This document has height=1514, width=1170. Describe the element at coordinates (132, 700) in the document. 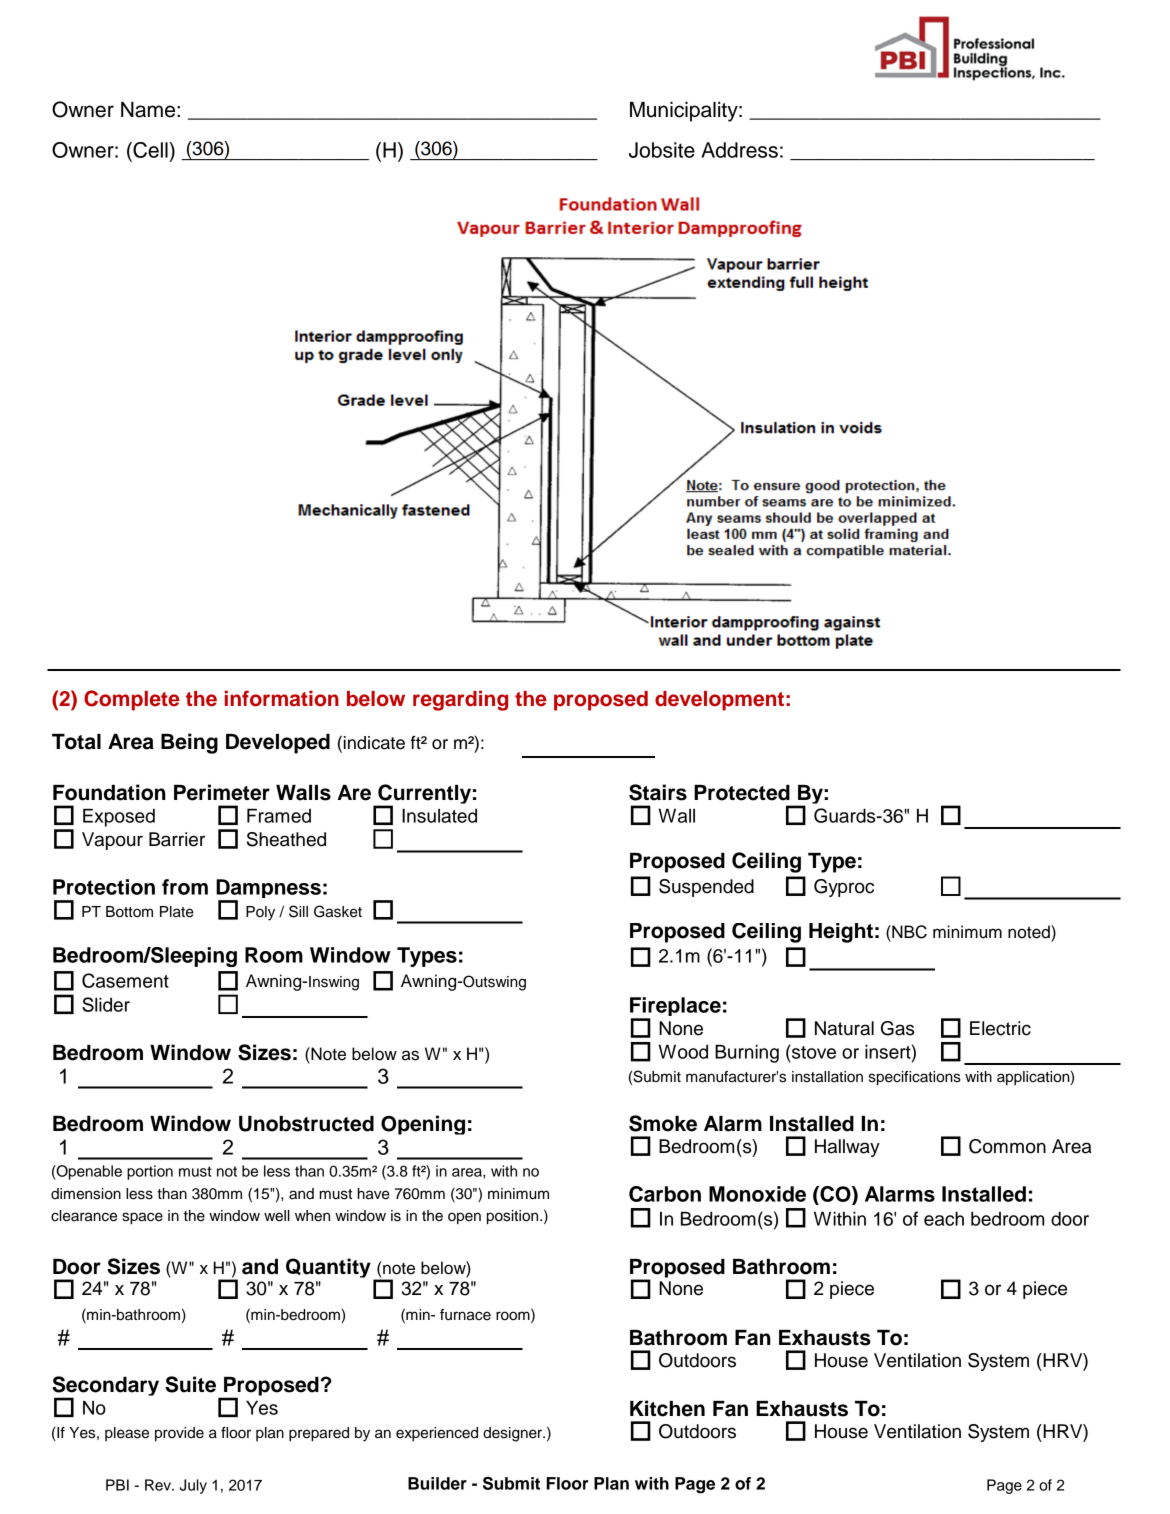

I see `Complete` at that location.
